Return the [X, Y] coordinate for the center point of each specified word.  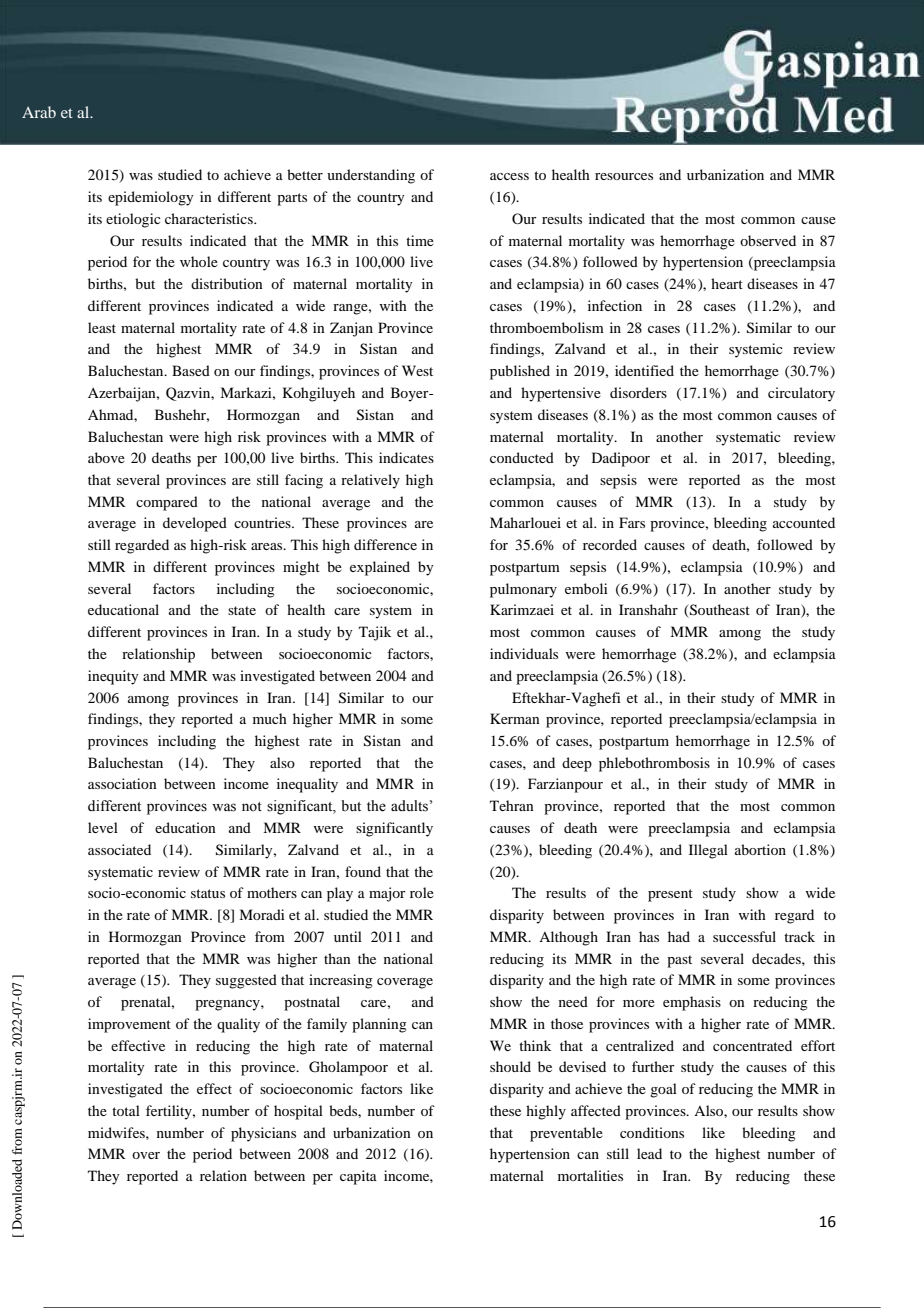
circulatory [801, 394]
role [422, 892]
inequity [113, 677]
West [417, 370]
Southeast [719, 611]
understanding [371, 176]
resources [624, 176]
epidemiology [150, 198]
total [126, 1110]
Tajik [375, 633]
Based [191, 370]
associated [119, 849]
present [670, 895]
